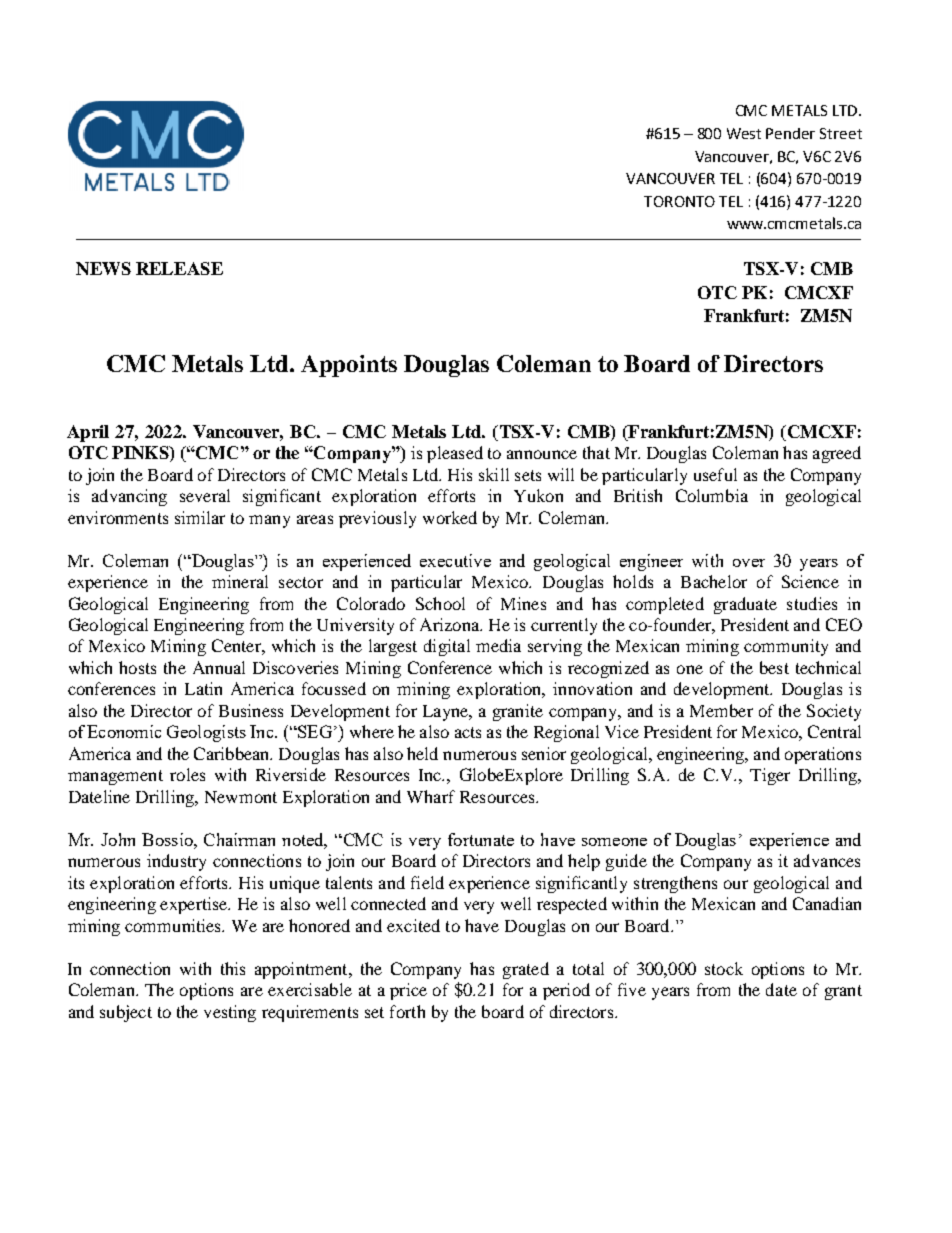 The height and width of the screenshot is (1233, 952). I want to click on April, so click(88, 433).
